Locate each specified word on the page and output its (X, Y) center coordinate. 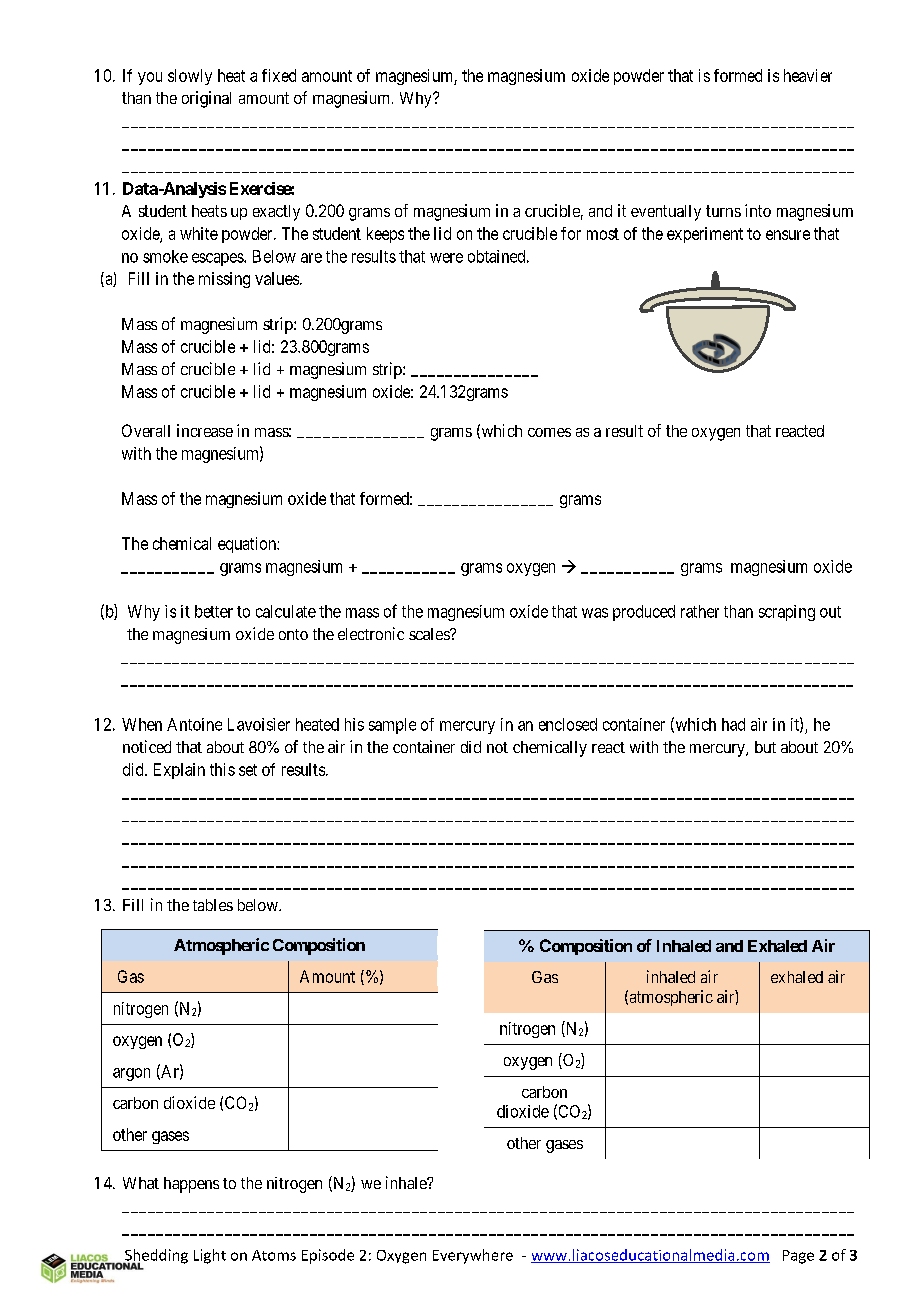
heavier (808, 75)
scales (430, 634)
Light (210, 1256)
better (214, 611)
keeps (385, 235)
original (206, 99)
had (733, 724)
